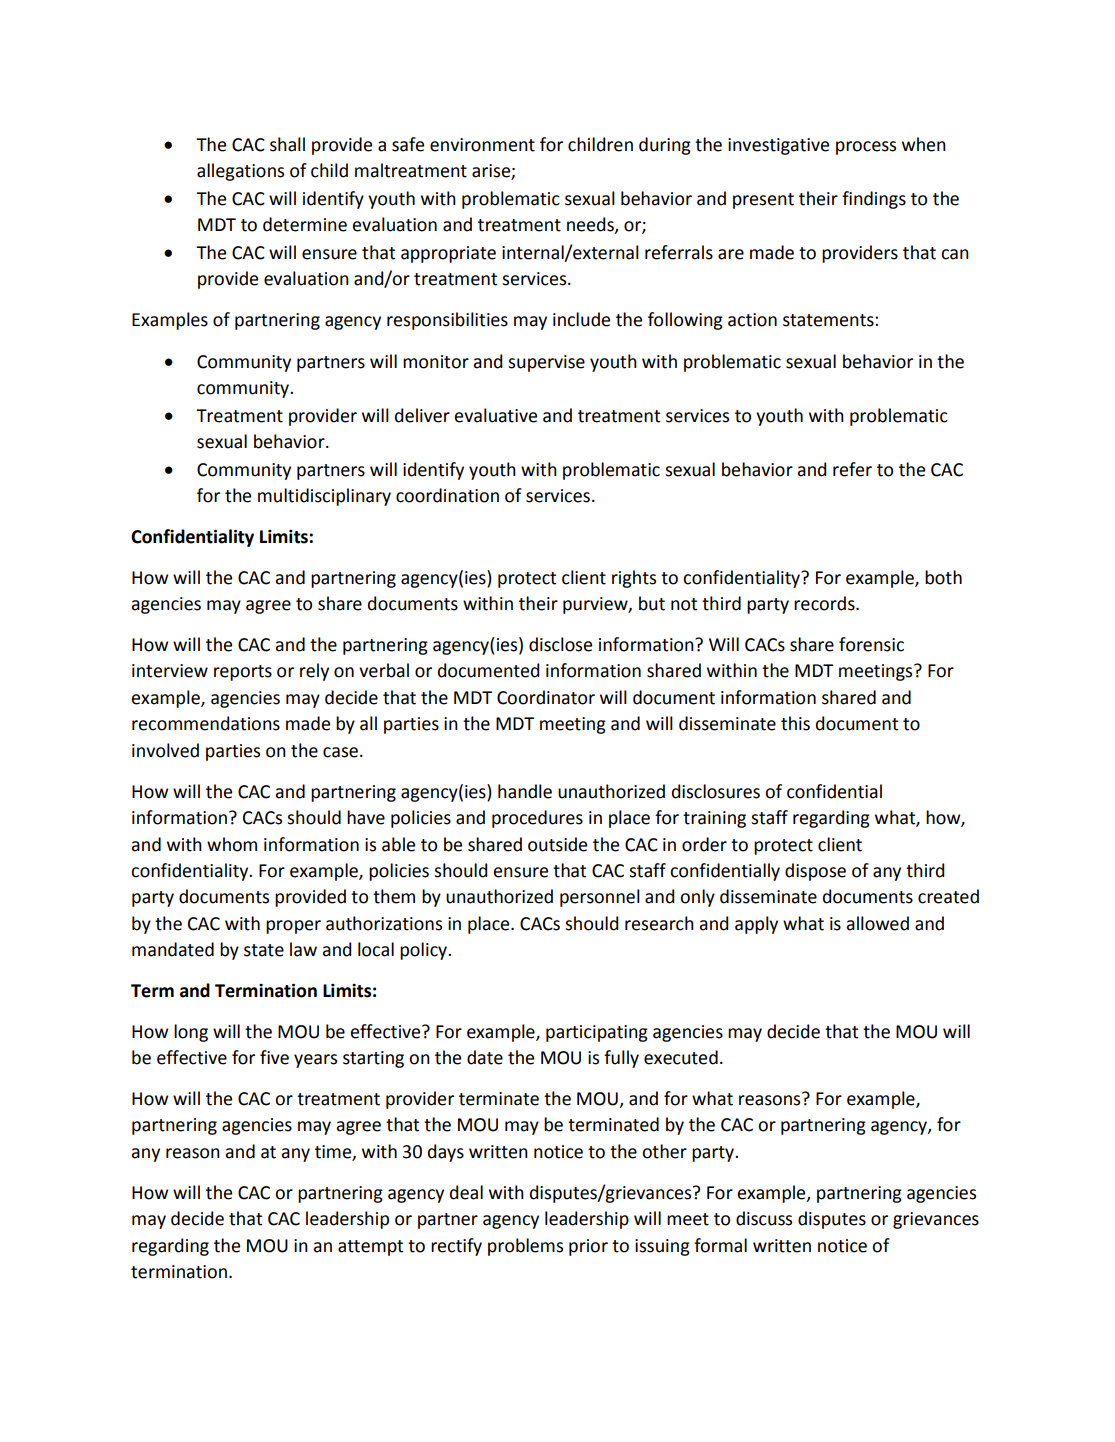  What do you see at coordinates (588, 1247) in the page?
I see `prior` at bounding box center [588, 1247].
